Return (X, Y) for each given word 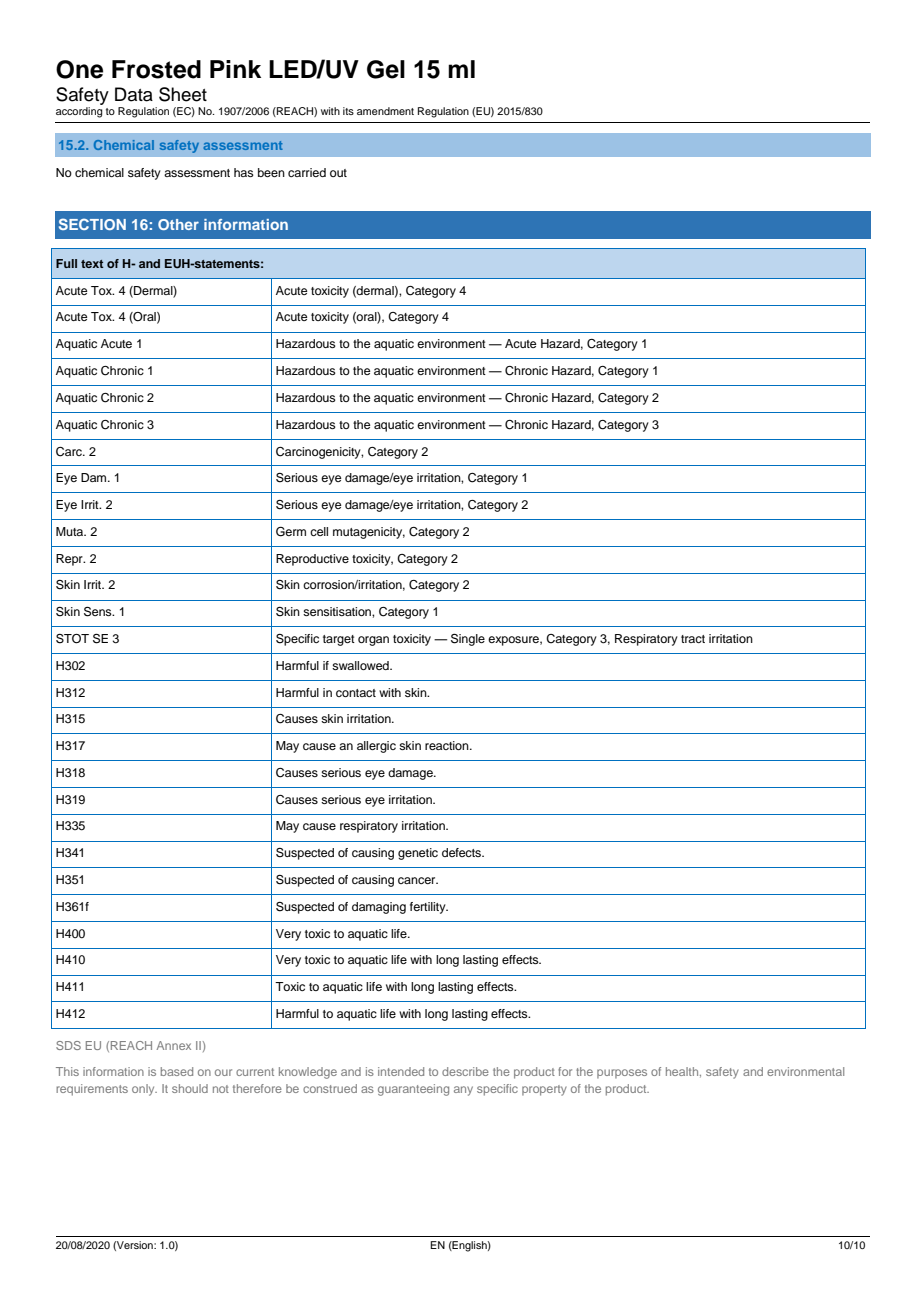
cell (319, 531)
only (144, 1090)
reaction (448, 745)
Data (134, 94)
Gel (386, 69)
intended (401, 1071)
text (92, 264)
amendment (385, 111)
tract (693, 639)
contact (356, 693)
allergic (376, 747)
